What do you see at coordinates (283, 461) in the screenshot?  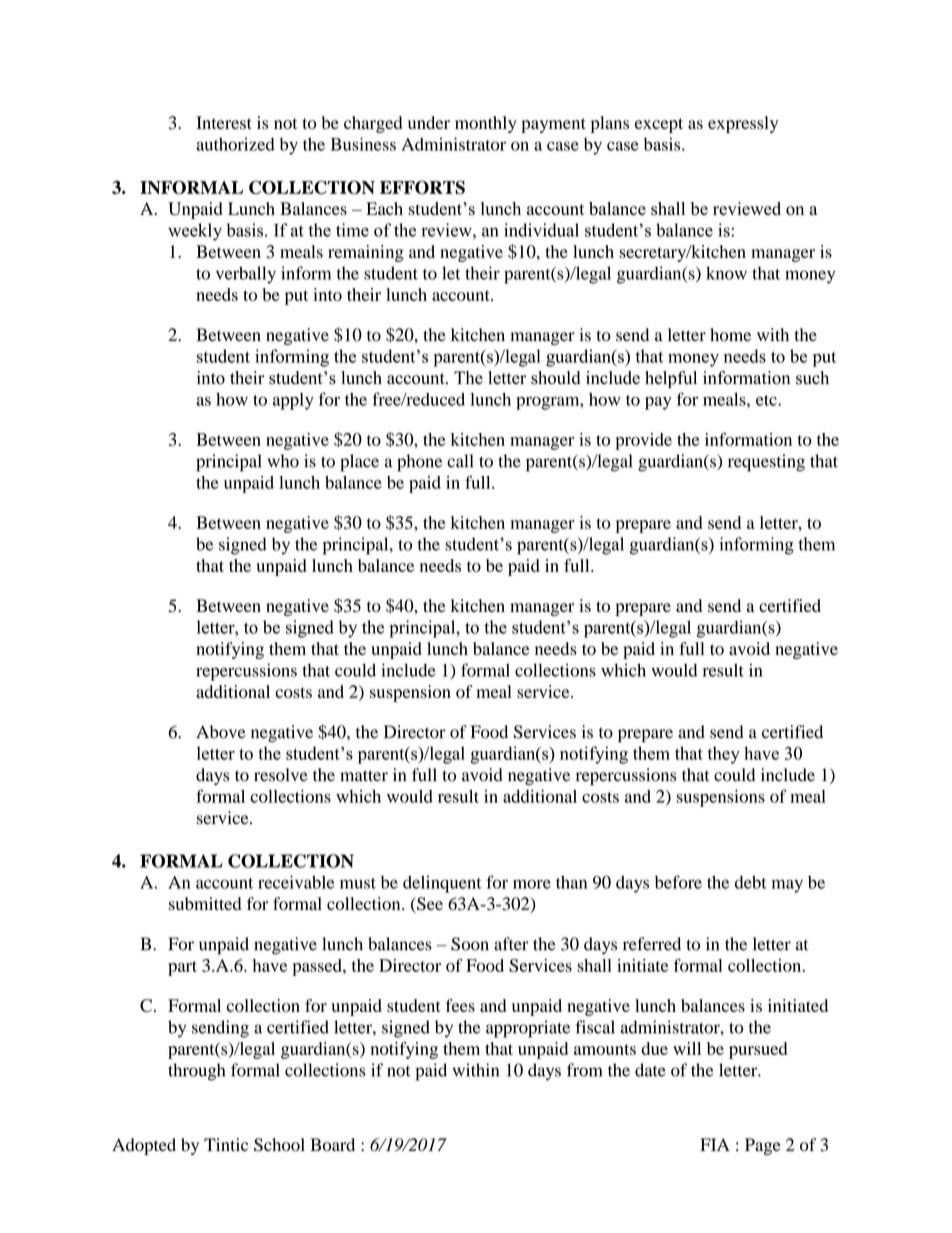 I see `who` at bounding box center [283, 461].
